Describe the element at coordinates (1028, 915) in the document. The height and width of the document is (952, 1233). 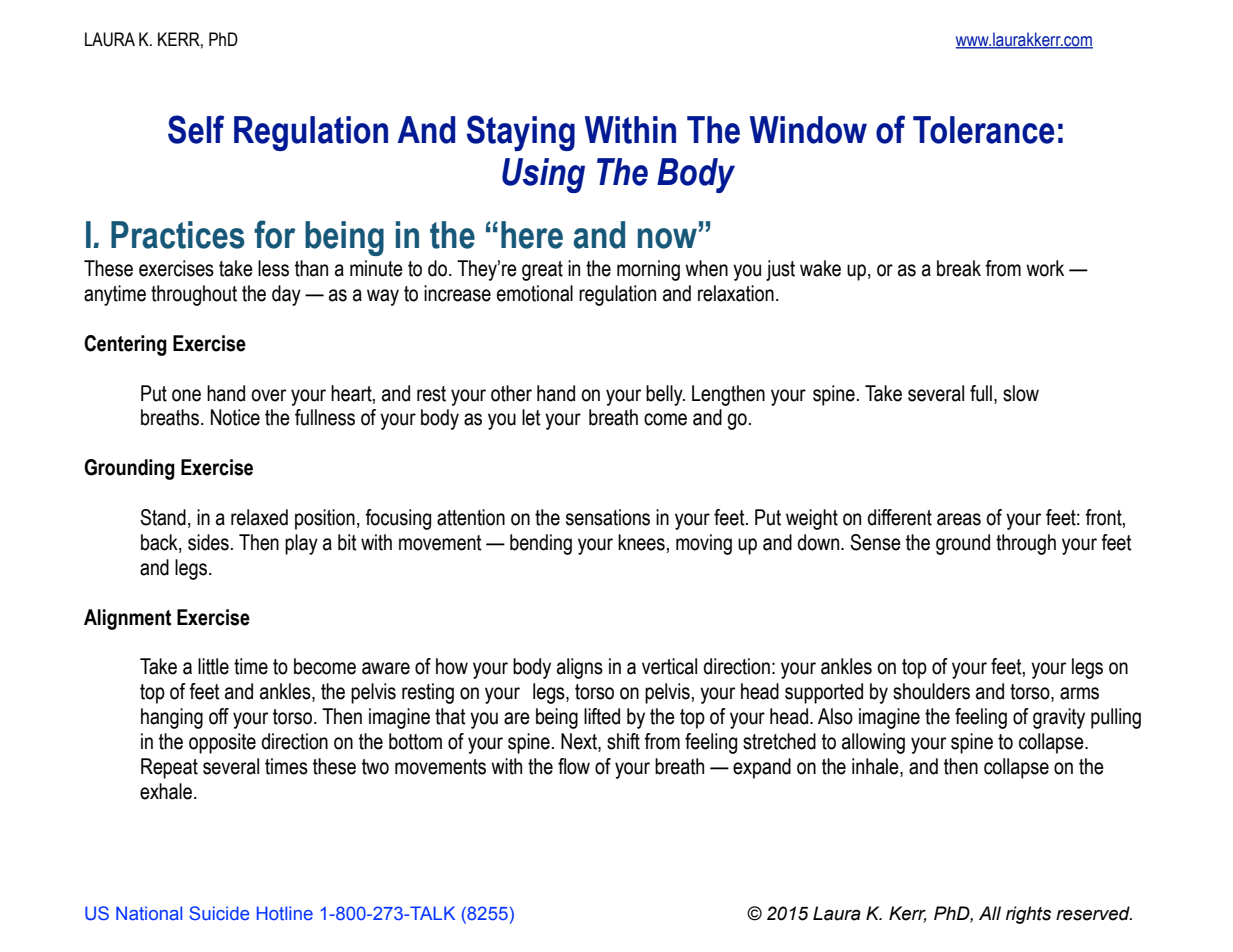
I see `rights` at that location.
